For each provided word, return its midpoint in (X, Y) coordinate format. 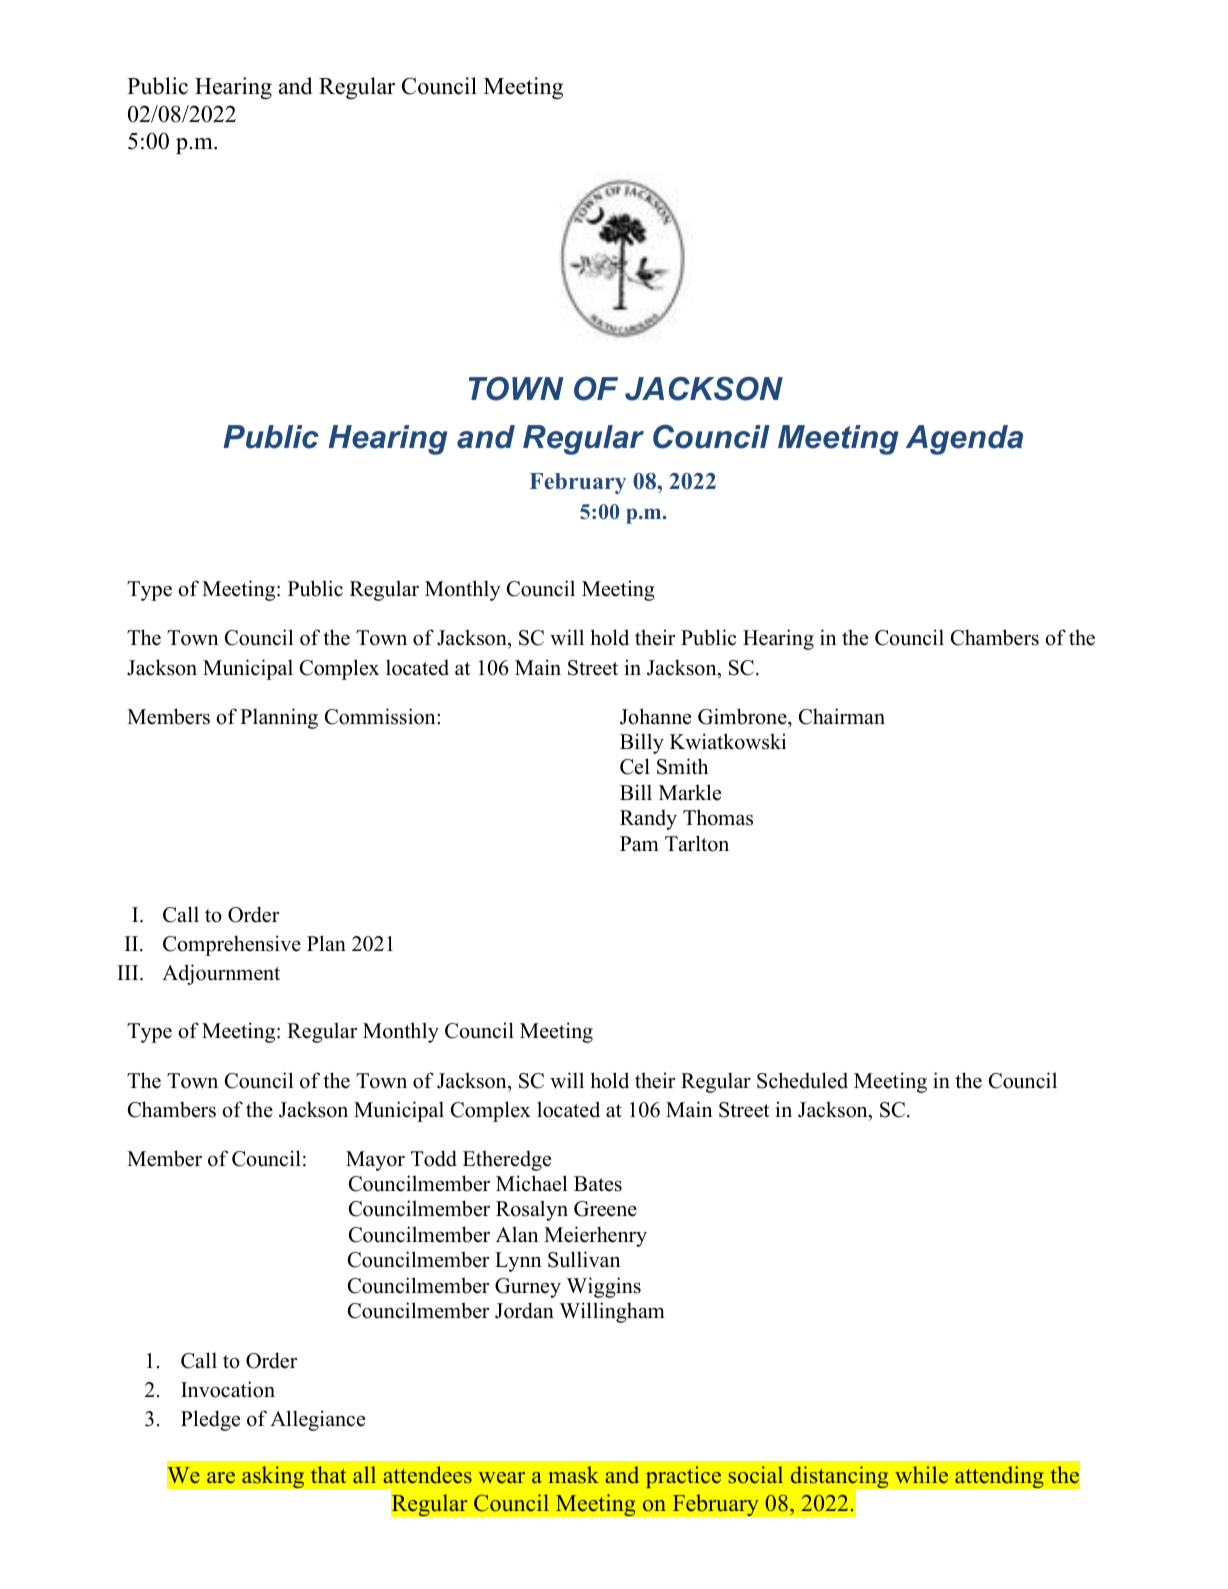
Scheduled (802, 1080)
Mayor (375, 1161)
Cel (635, 766)
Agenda (964, 440)
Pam (639, 843)
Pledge (210, 1420)
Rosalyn (532, 1210)
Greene (605, 1209)
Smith (682, 766)
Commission (381, 716)
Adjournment (221, 974)
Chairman (842, 716)
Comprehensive (232, 945)
